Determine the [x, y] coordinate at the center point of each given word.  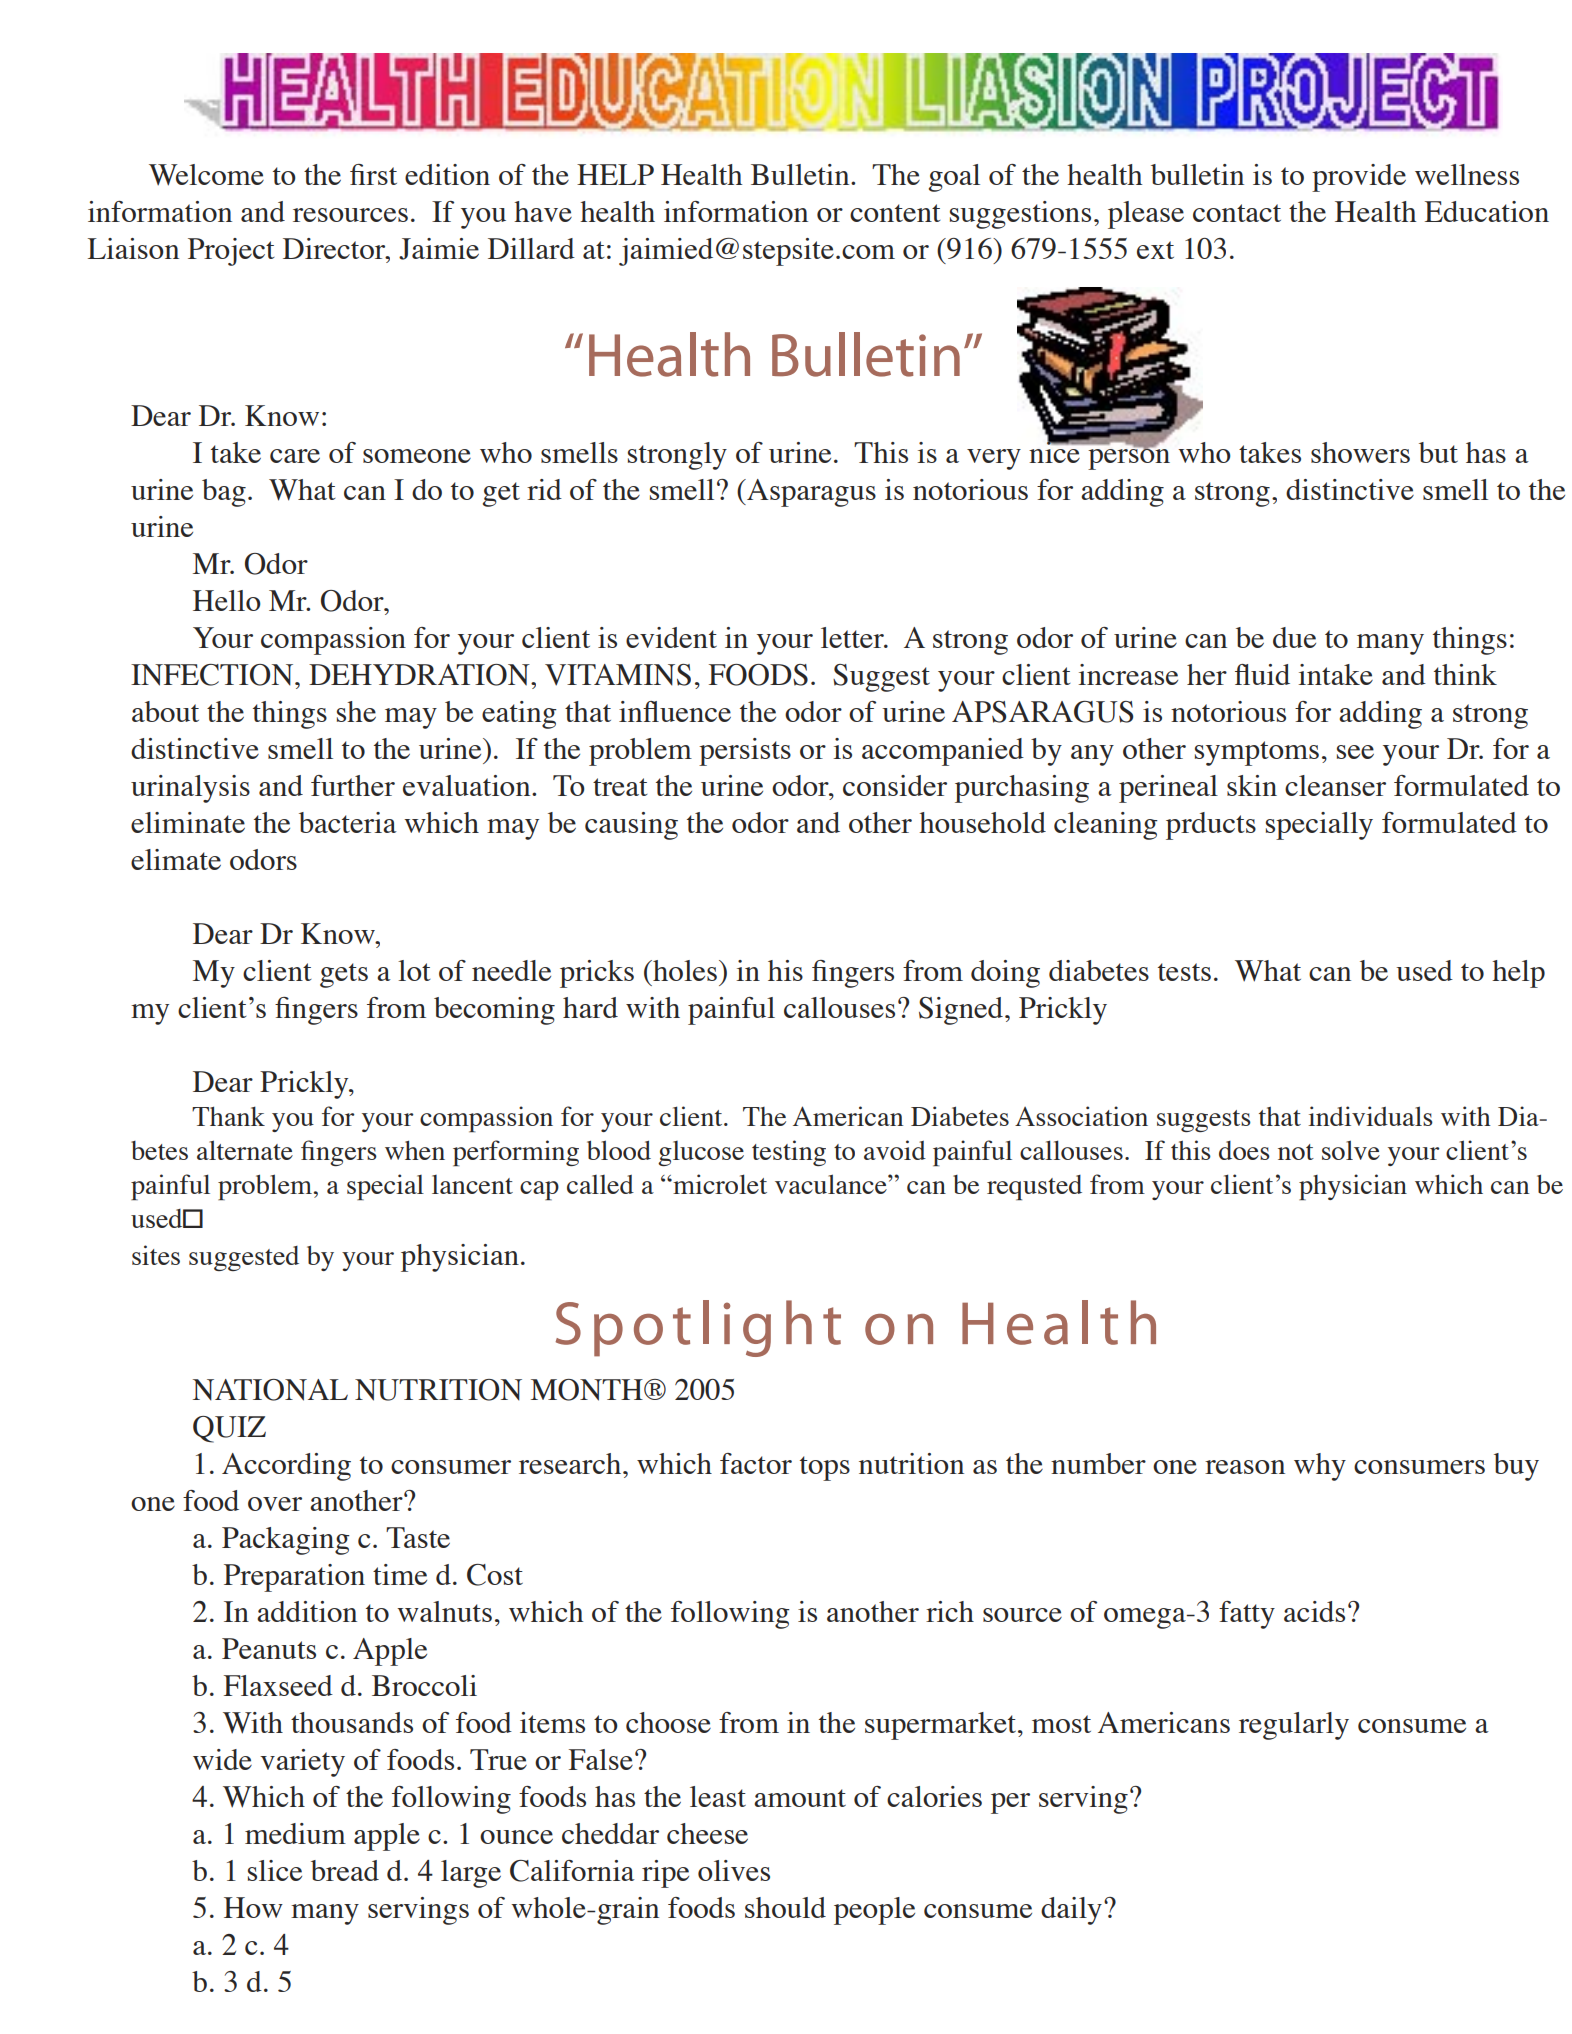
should [785, 1907]
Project [231, 252]
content [895, 213]
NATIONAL [270, 1390]
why [1320, 1467]
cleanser [1335, 785]
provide [1359, 178]
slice [275, 1870]
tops [825, 1468]
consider [895, 785]
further [353, 785]
